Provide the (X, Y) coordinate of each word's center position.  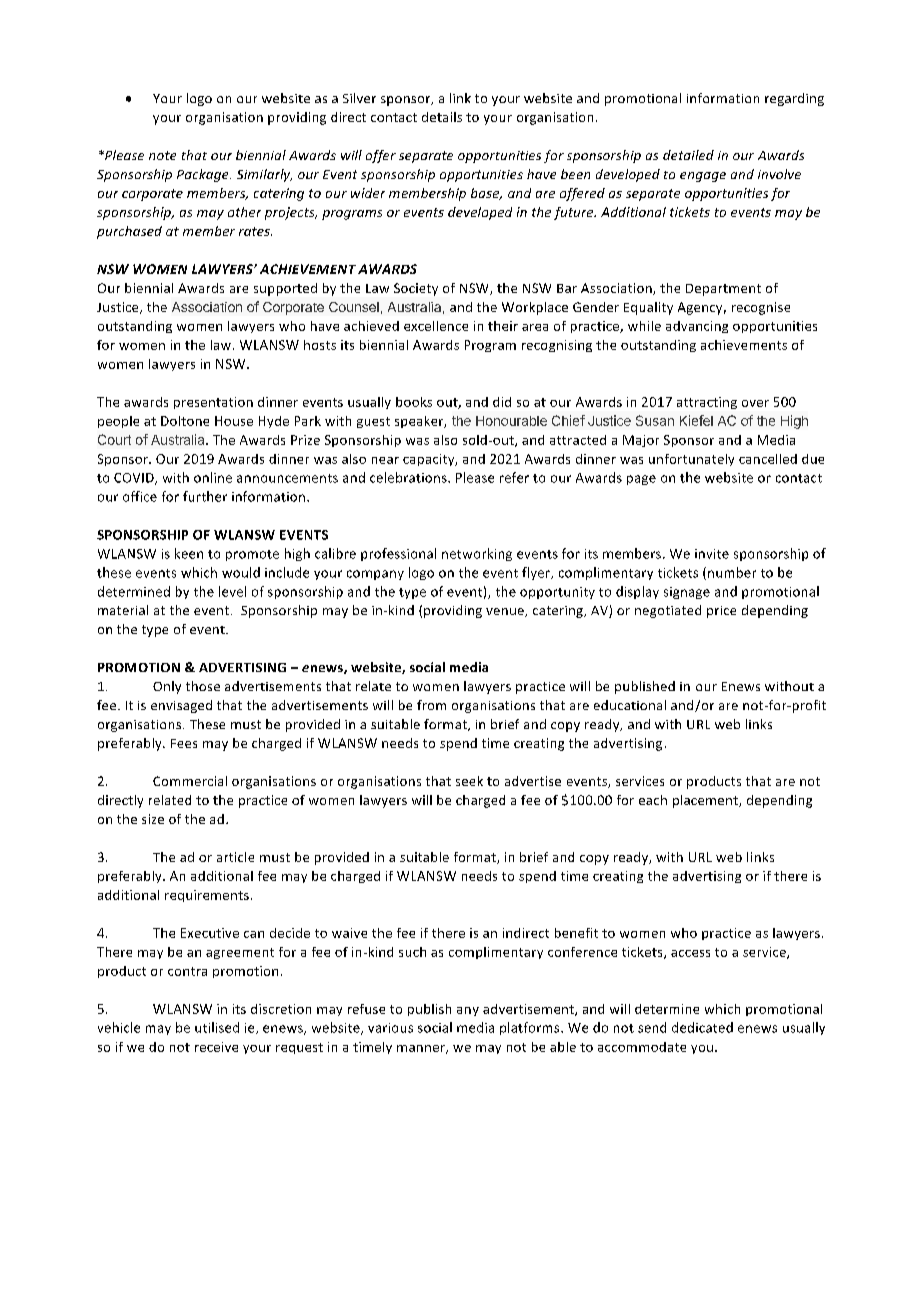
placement (706, 801)
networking (477, 554)
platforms (531, 1028)
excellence (436, 326)
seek (469, 781)
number (732, 572)
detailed (688, 155)
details (442, 117)
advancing (697, 327)
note (162, 155)
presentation (213, 403)
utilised (217, 1027)
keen (189, 553)
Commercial (190, 781)
